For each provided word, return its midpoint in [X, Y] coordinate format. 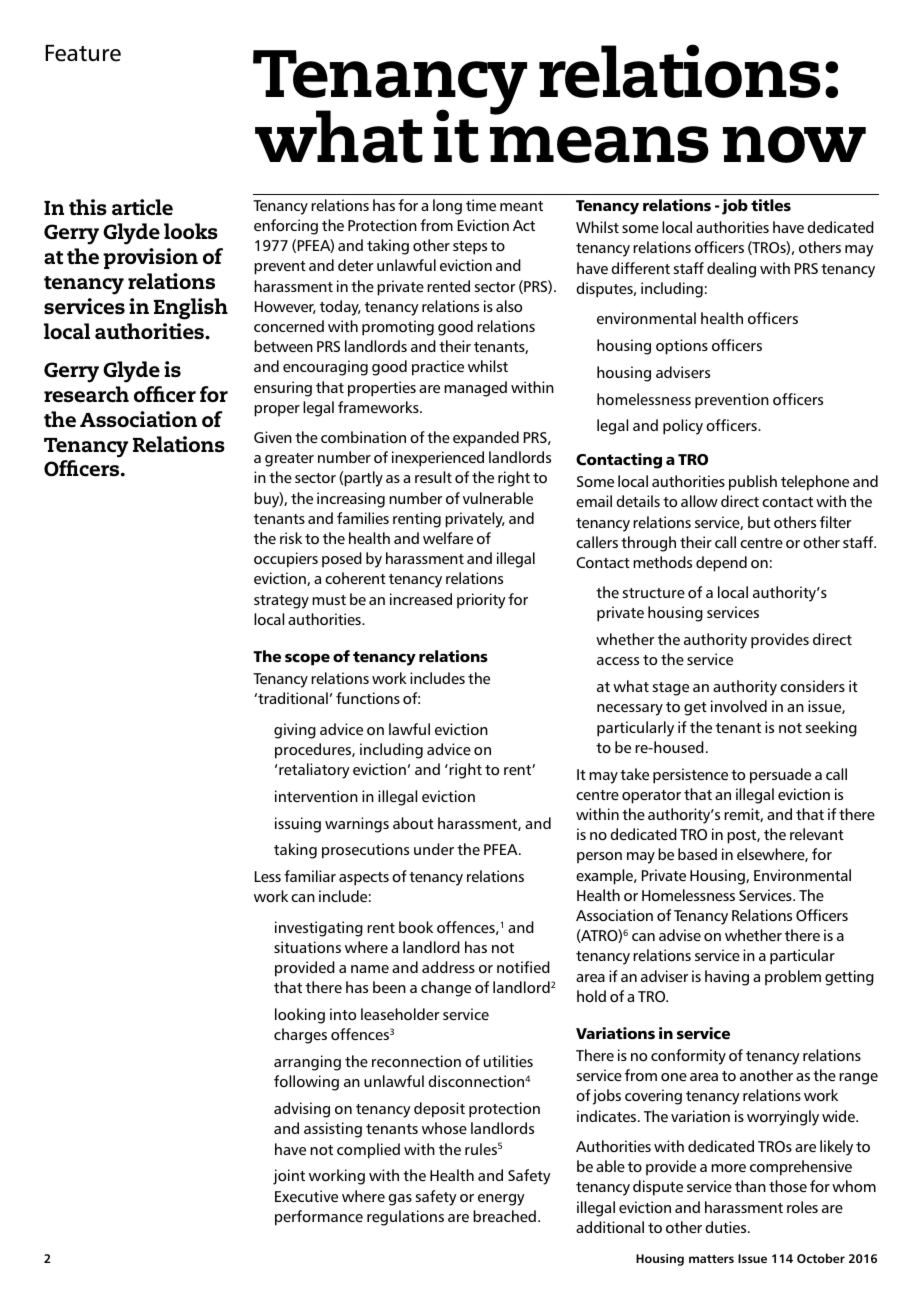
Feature [83, 53]
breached [504, 1216]
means [599, 144]
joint [289, 1177]
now [794, 144]
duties [727, 1227]
